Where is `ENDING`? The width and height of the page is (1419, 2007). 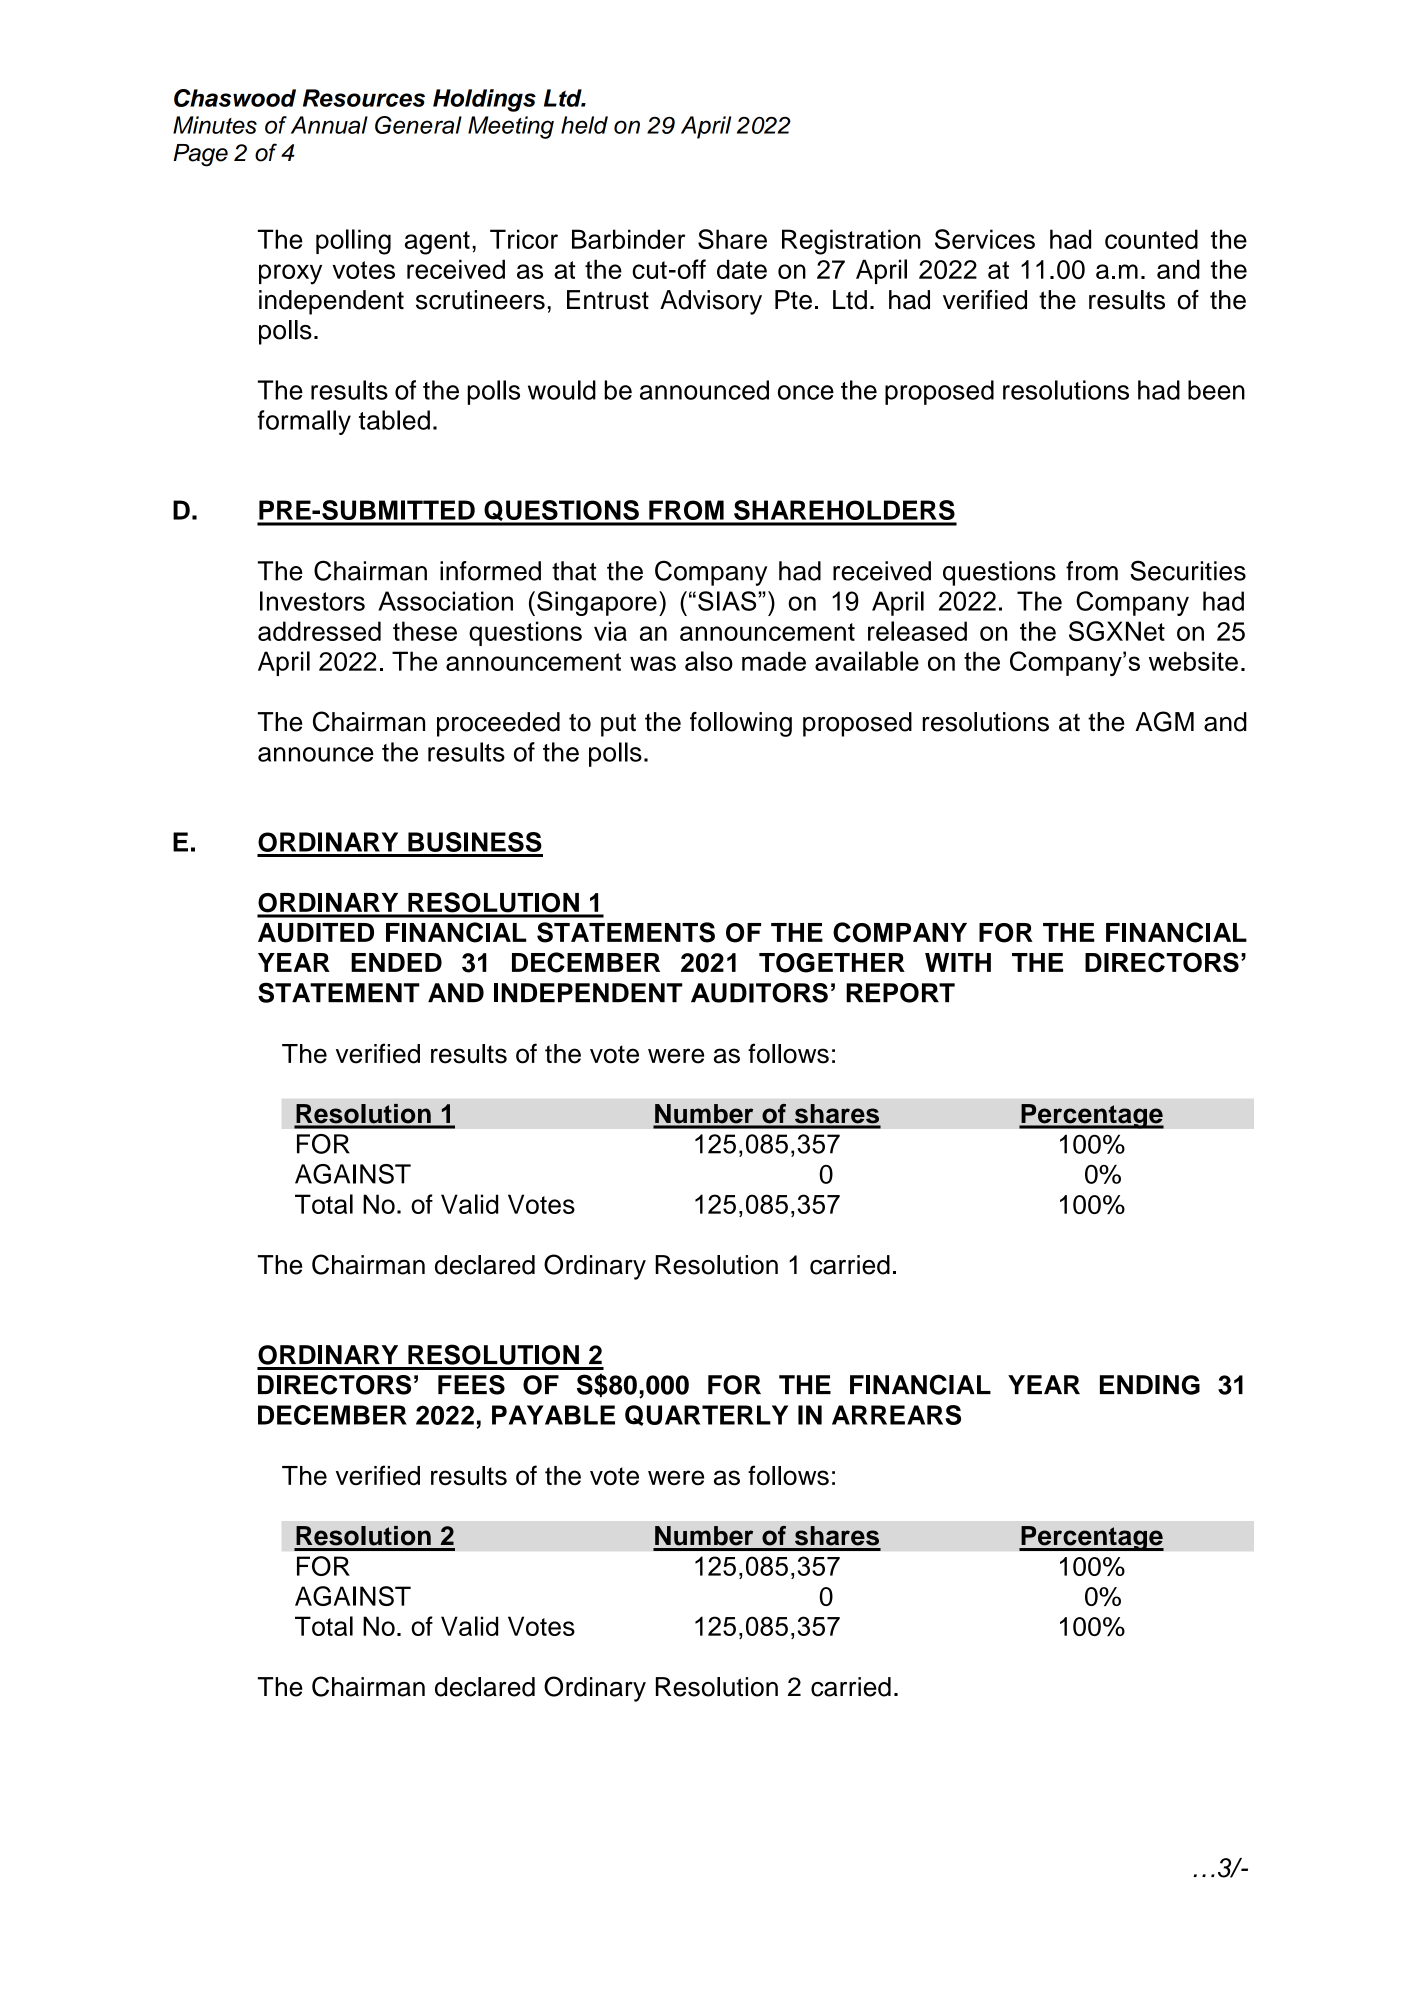 ENDING is located at coordinates (1150, 1385).
